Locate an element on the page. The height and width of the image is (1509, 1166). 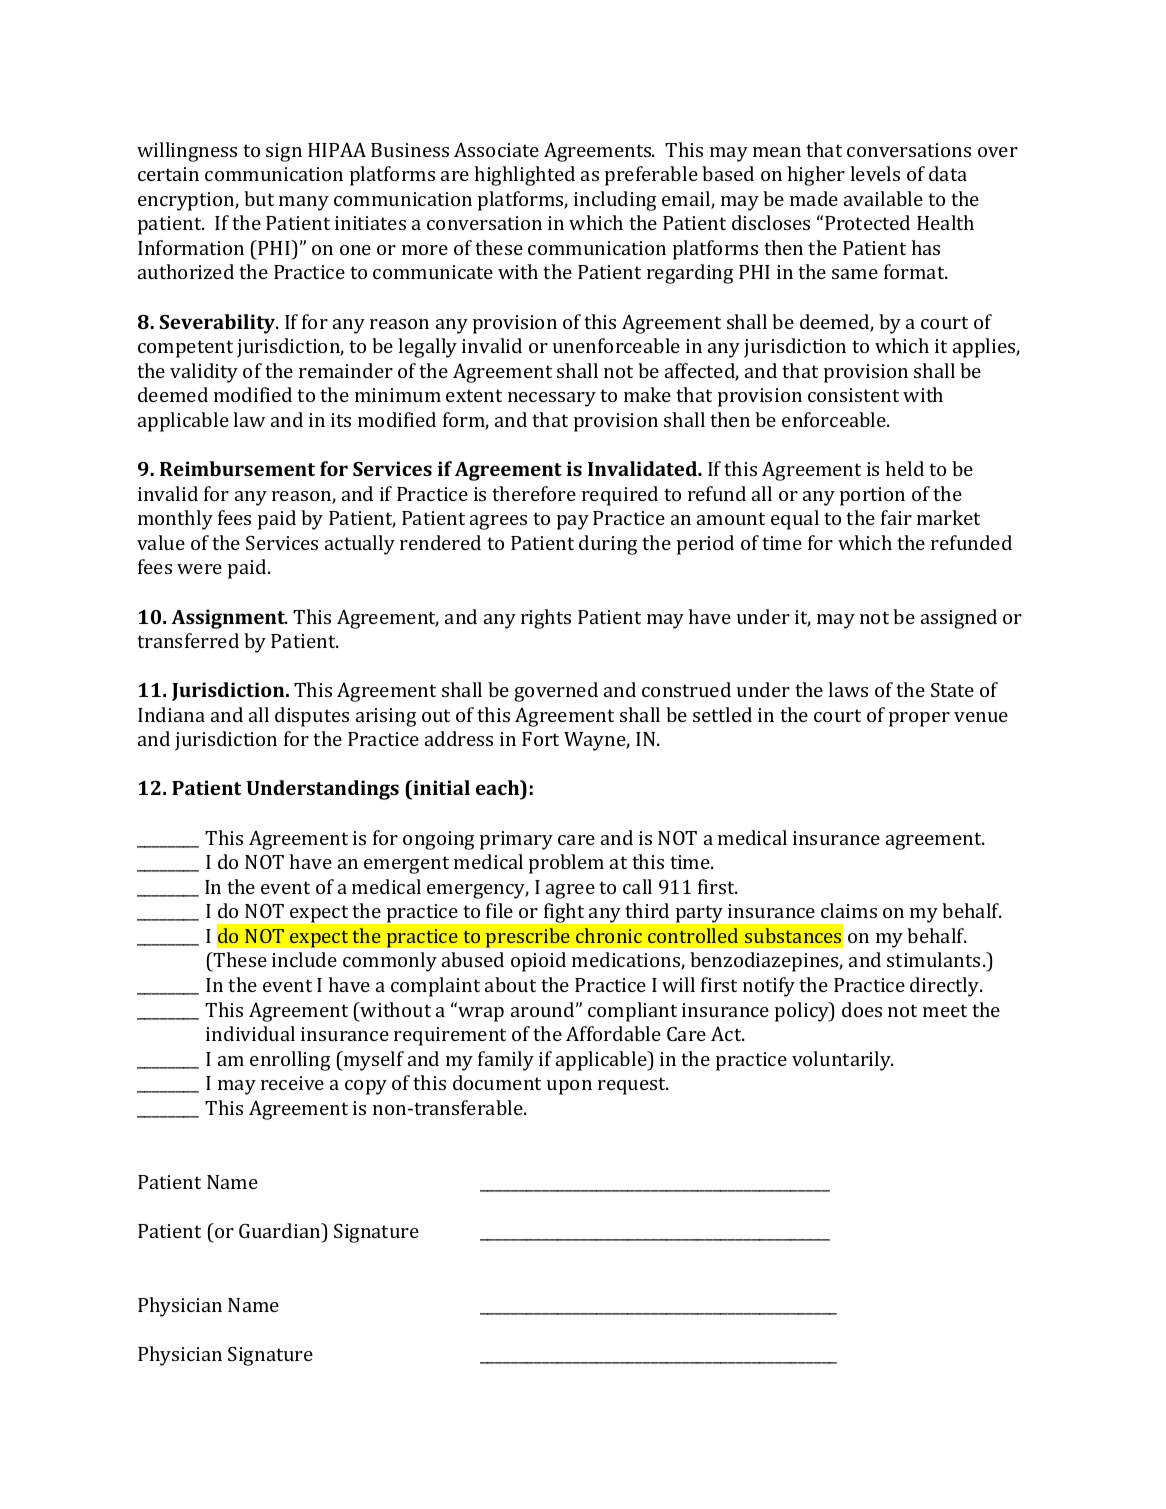
but is located at coordinates (259, 198).
